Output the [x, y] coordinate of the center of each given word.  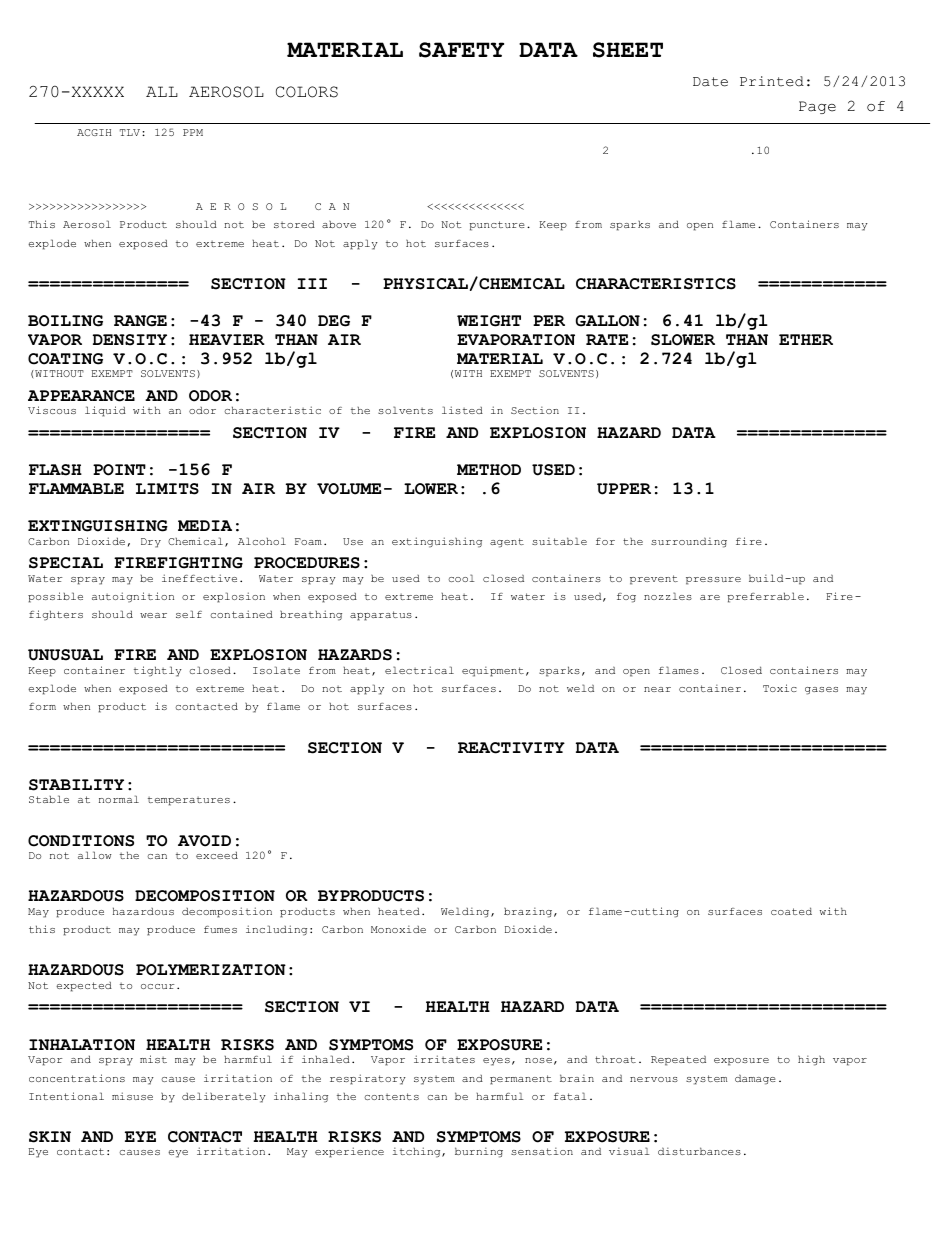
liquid [105, 411]
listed [462, 410]
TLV [130, 132]
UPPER [624, 489]
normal [119, 799]
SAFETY [461, 50]
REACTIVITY [511, 748]
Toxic [780, 688]
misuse [132, 1096]
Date [710, 82]
